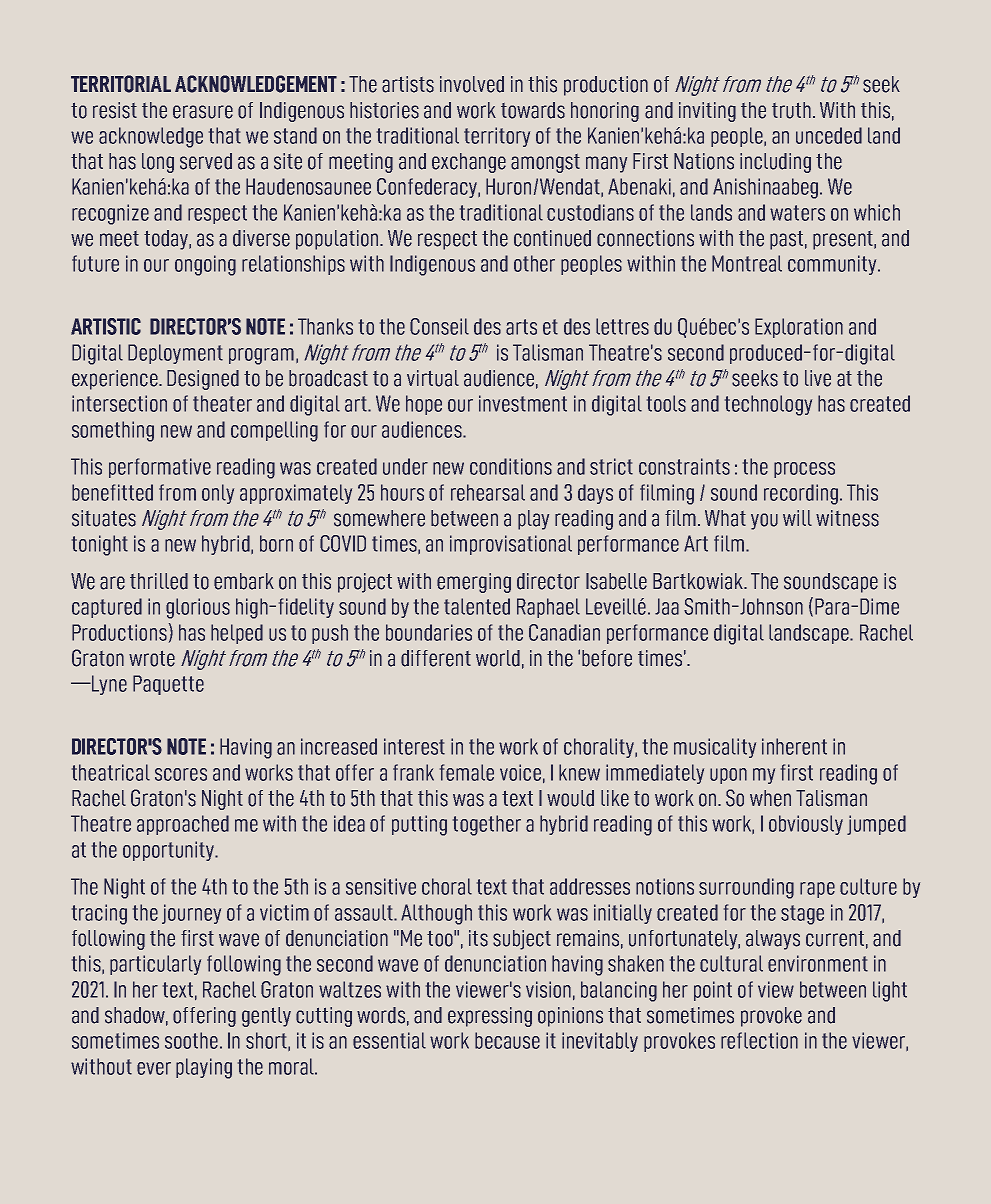 This page has width=991, height=1204. I want to click on Deployment, so click(175, 354).
